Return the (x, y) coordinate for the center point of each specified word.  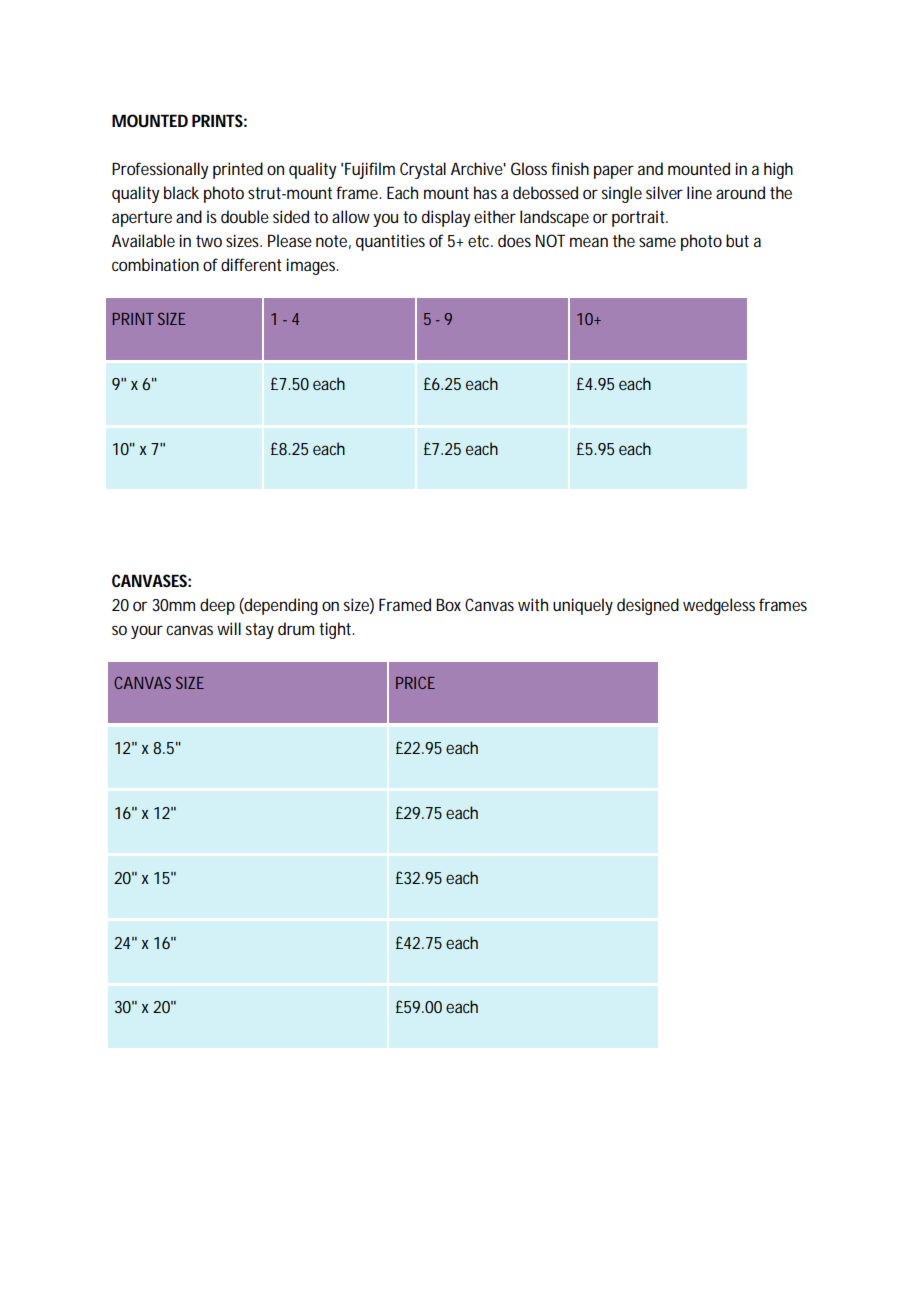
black (181, 192)
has (485, 192)
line (699, 192)
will (229, 628)
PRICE (415, 682)
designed (648, 606)
